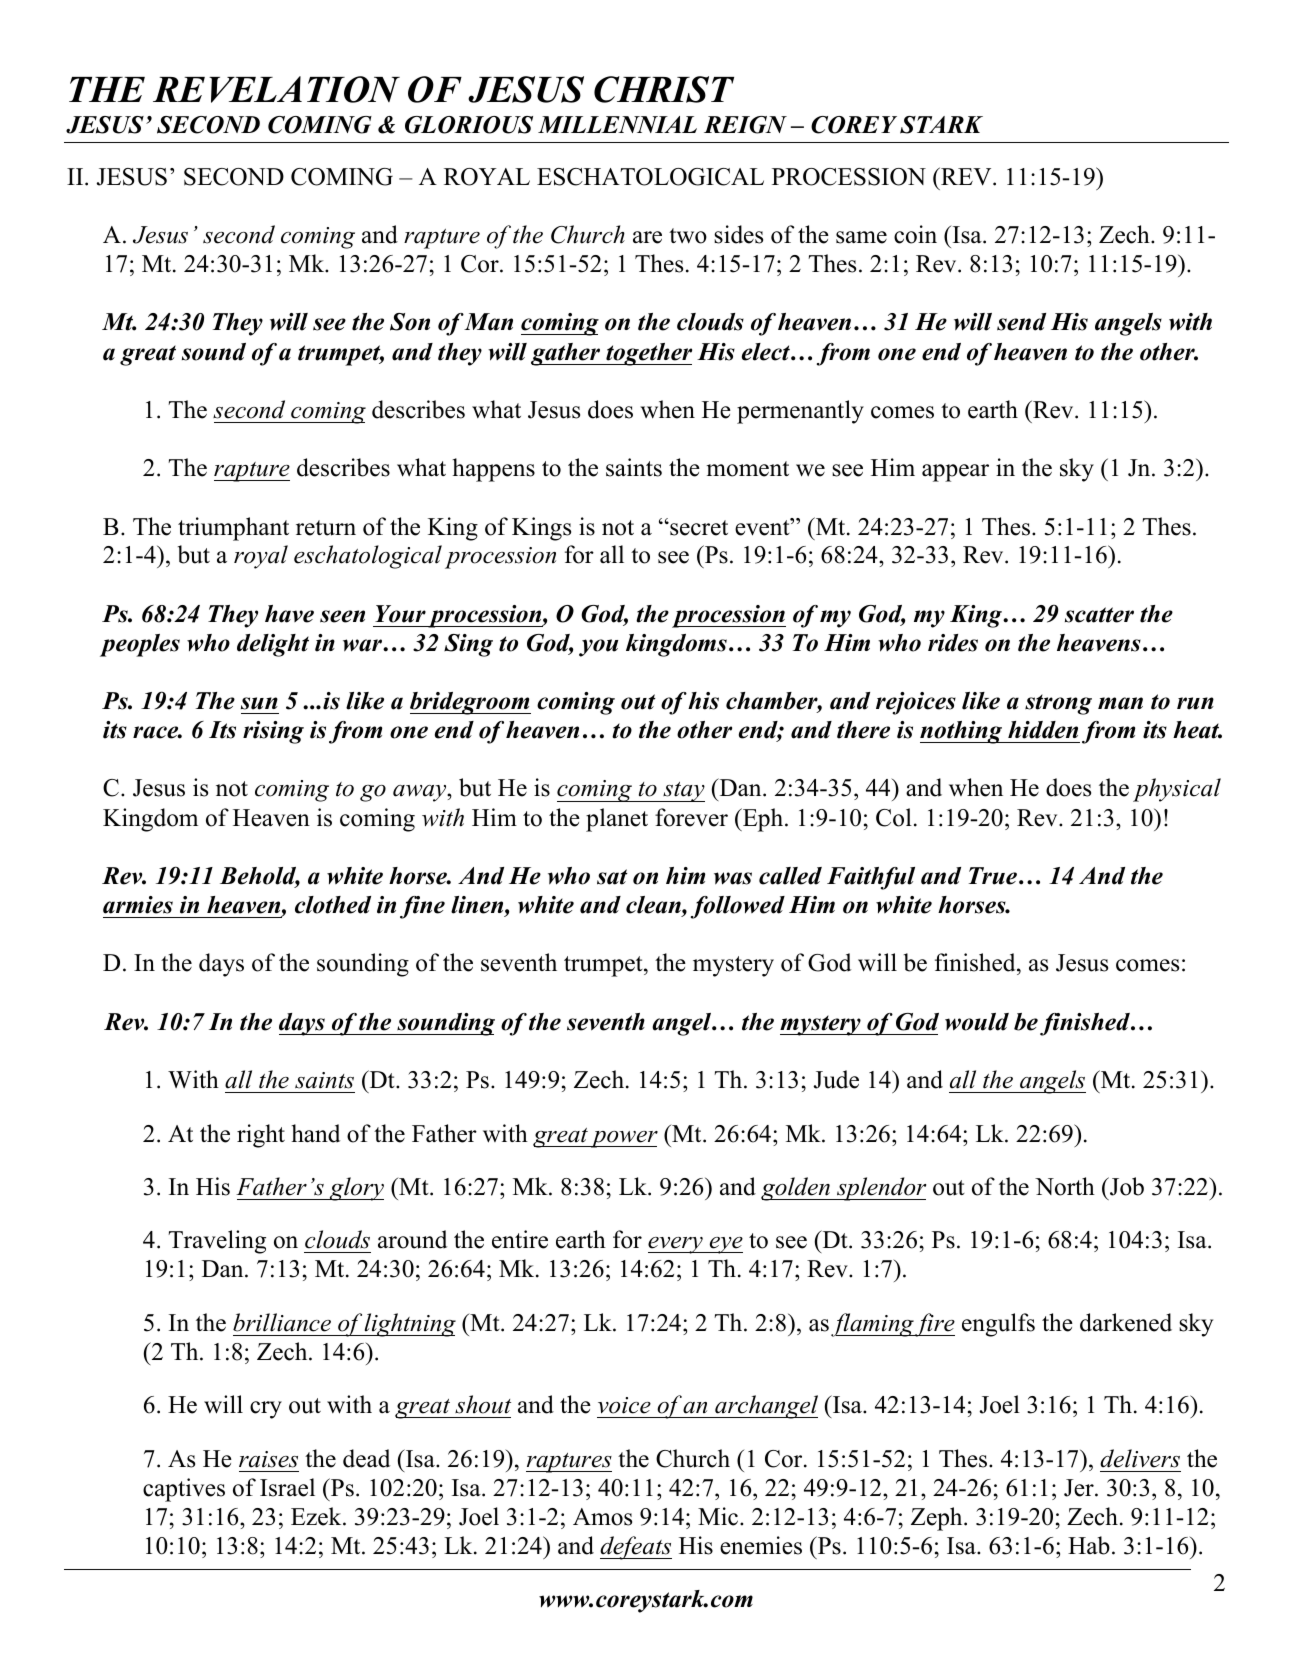  I want to click on have, so click(289, 614).
